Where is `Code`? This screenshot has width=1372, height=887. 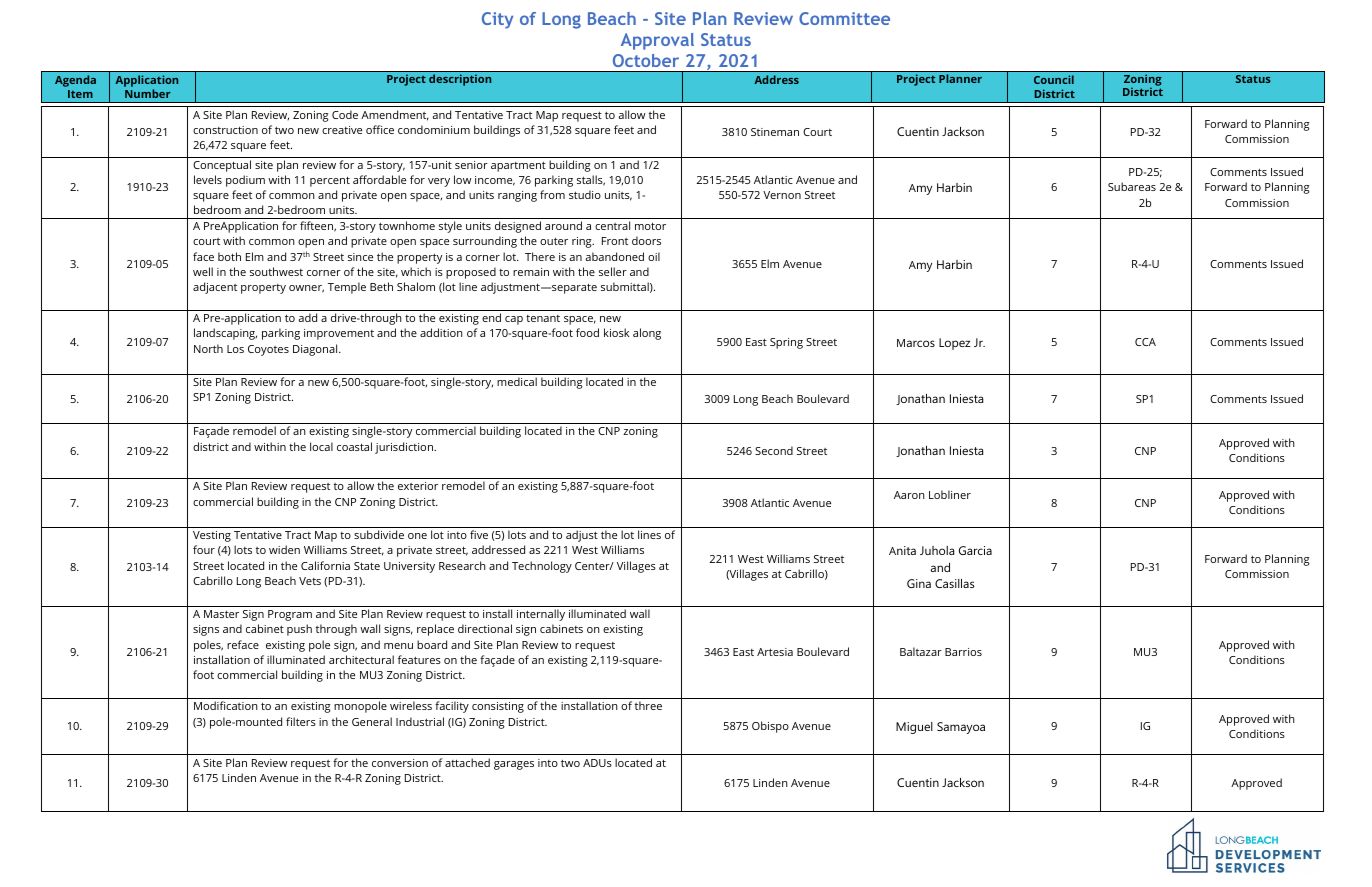
Code is located at coordinates (345, 114).
